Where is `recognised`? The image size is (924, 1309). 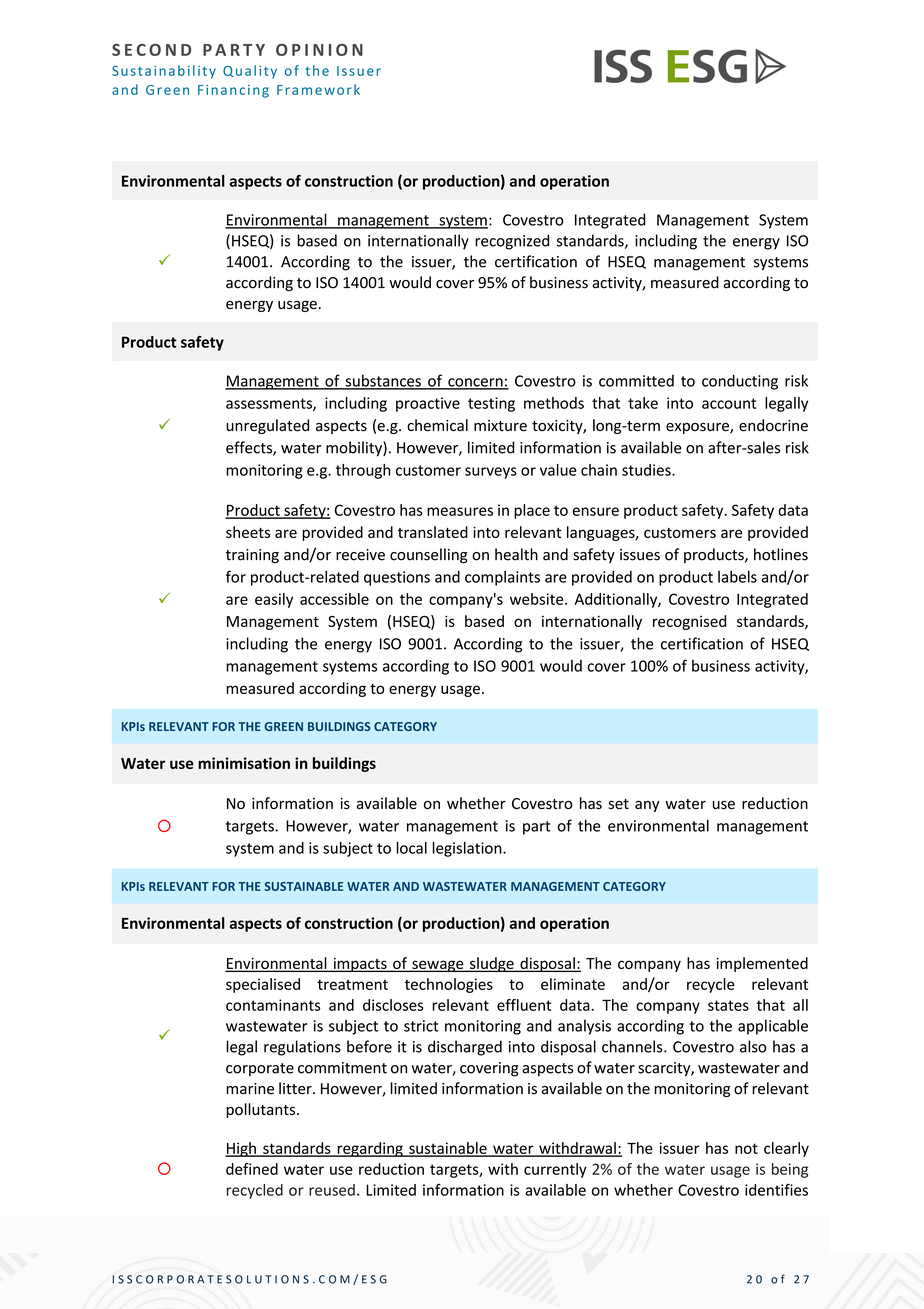
recognised is located at coordinates (689, 622).
